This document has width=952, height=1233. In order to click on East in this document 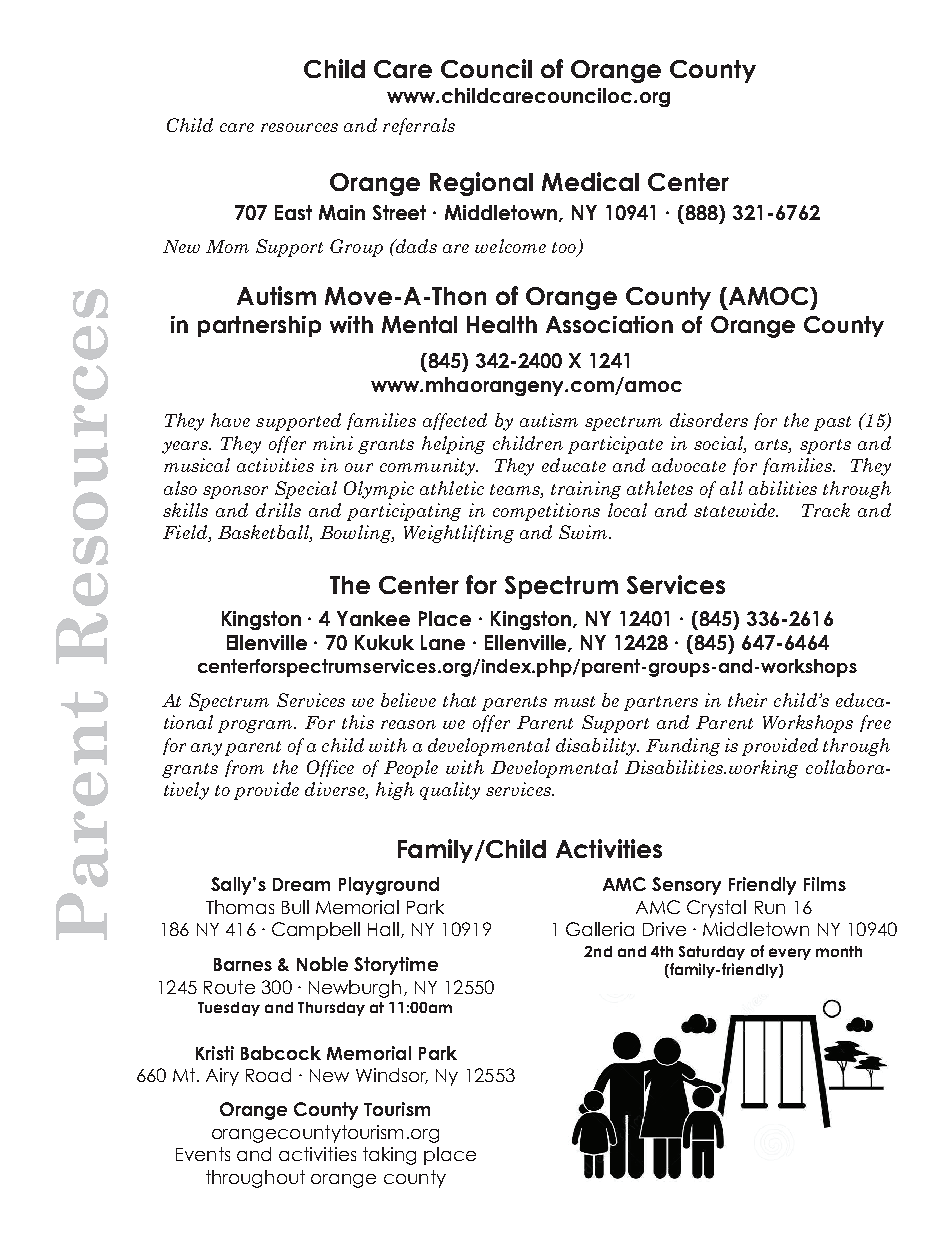, I will do `click(293, 212)`.
